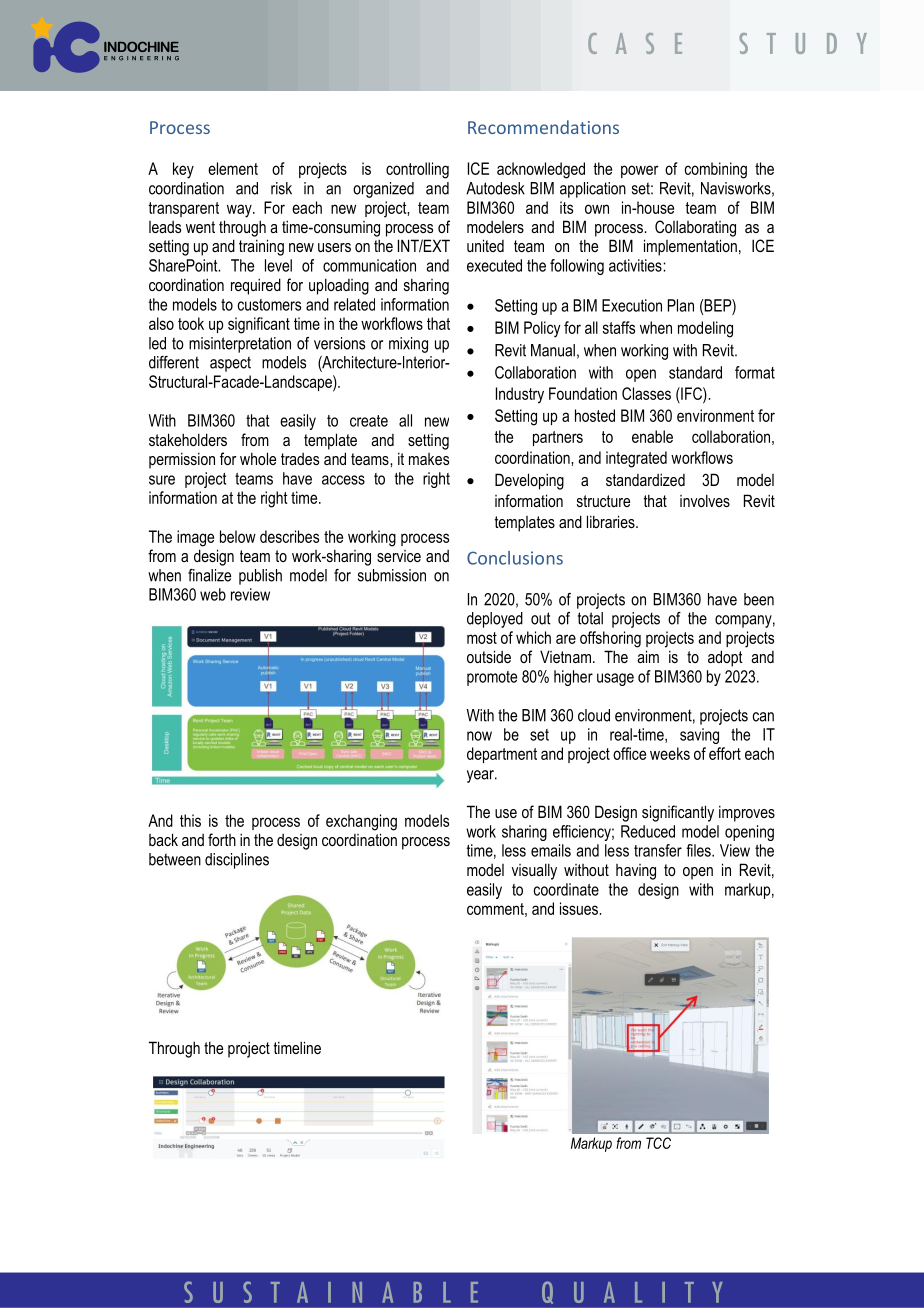 This screenshot has width=924, height=1308. I want to click on issues, so click(580, 908).
